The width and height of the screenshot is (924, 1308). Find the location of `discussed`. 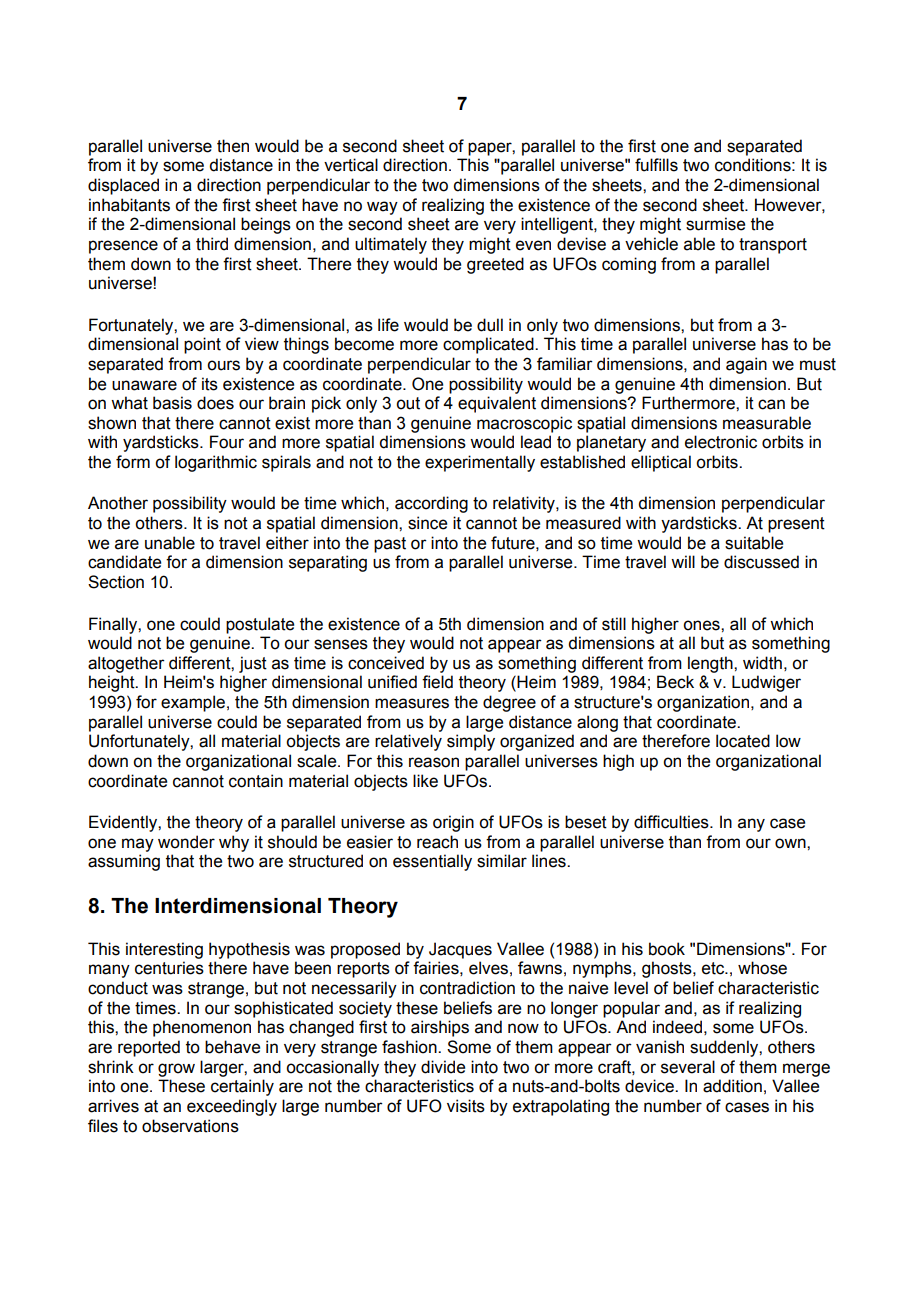

discussed is located at coordinates (761, 562).
